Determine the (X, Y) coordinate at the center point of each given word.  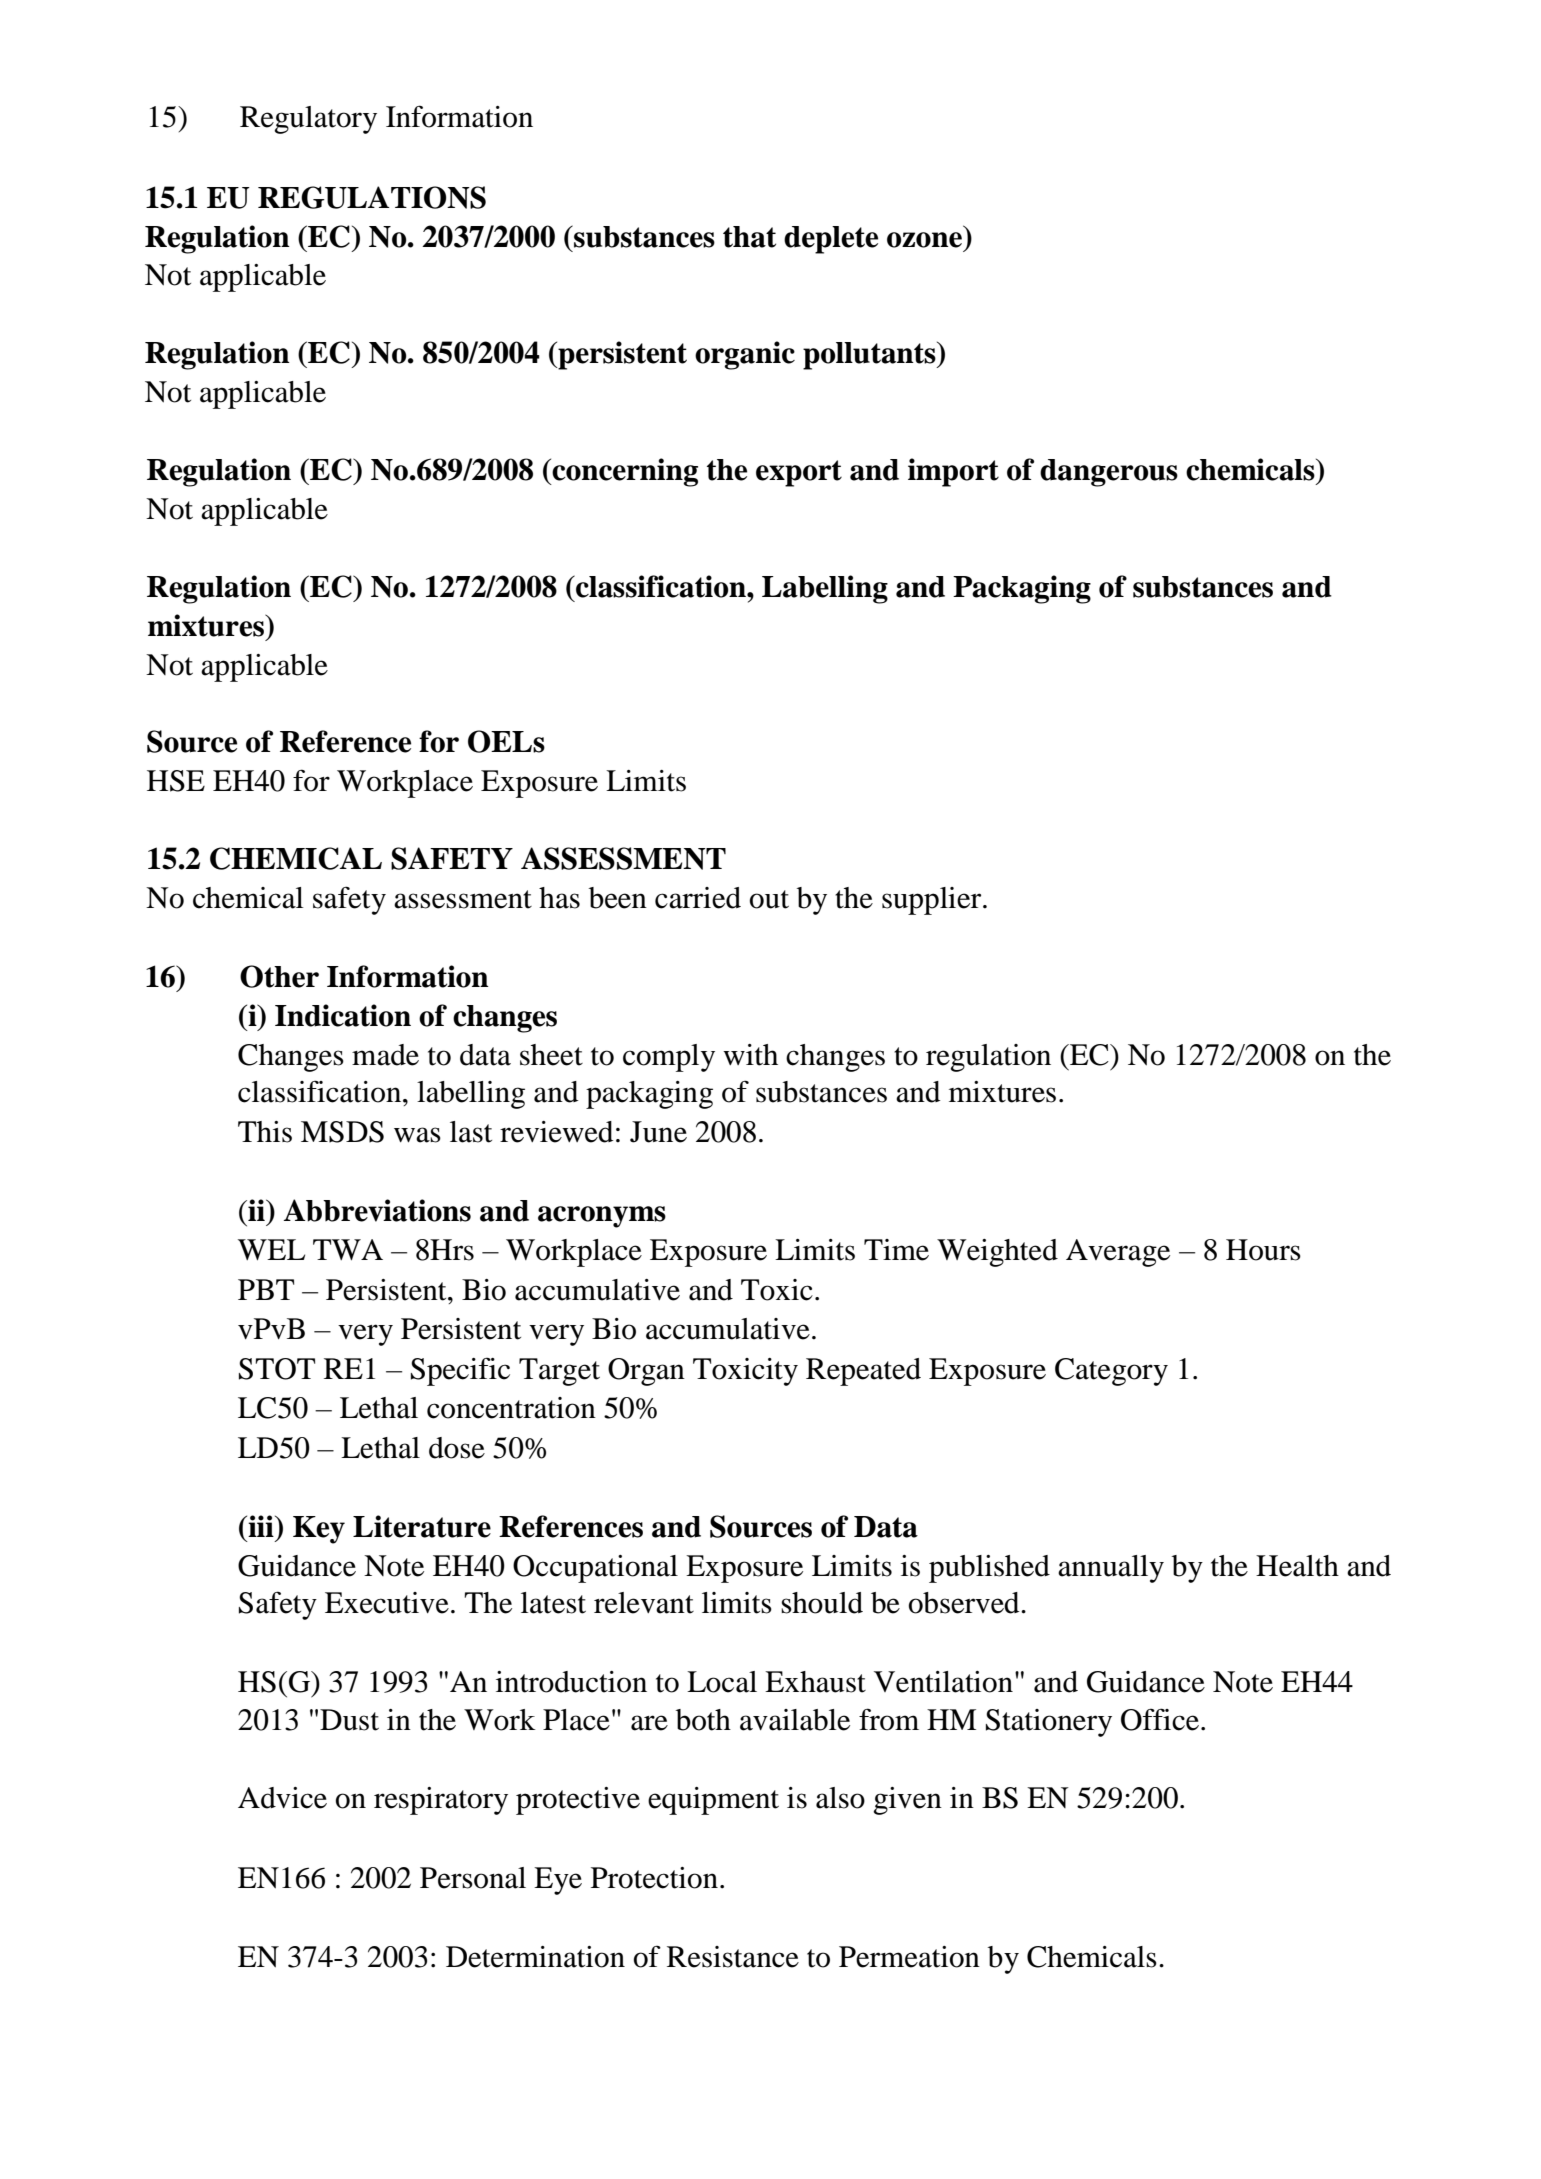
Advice (282, 1798)
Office (1160, 1719)
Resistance (733, 1957)
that (749, 237)
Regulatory (308, 120)
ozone (924, 240)
